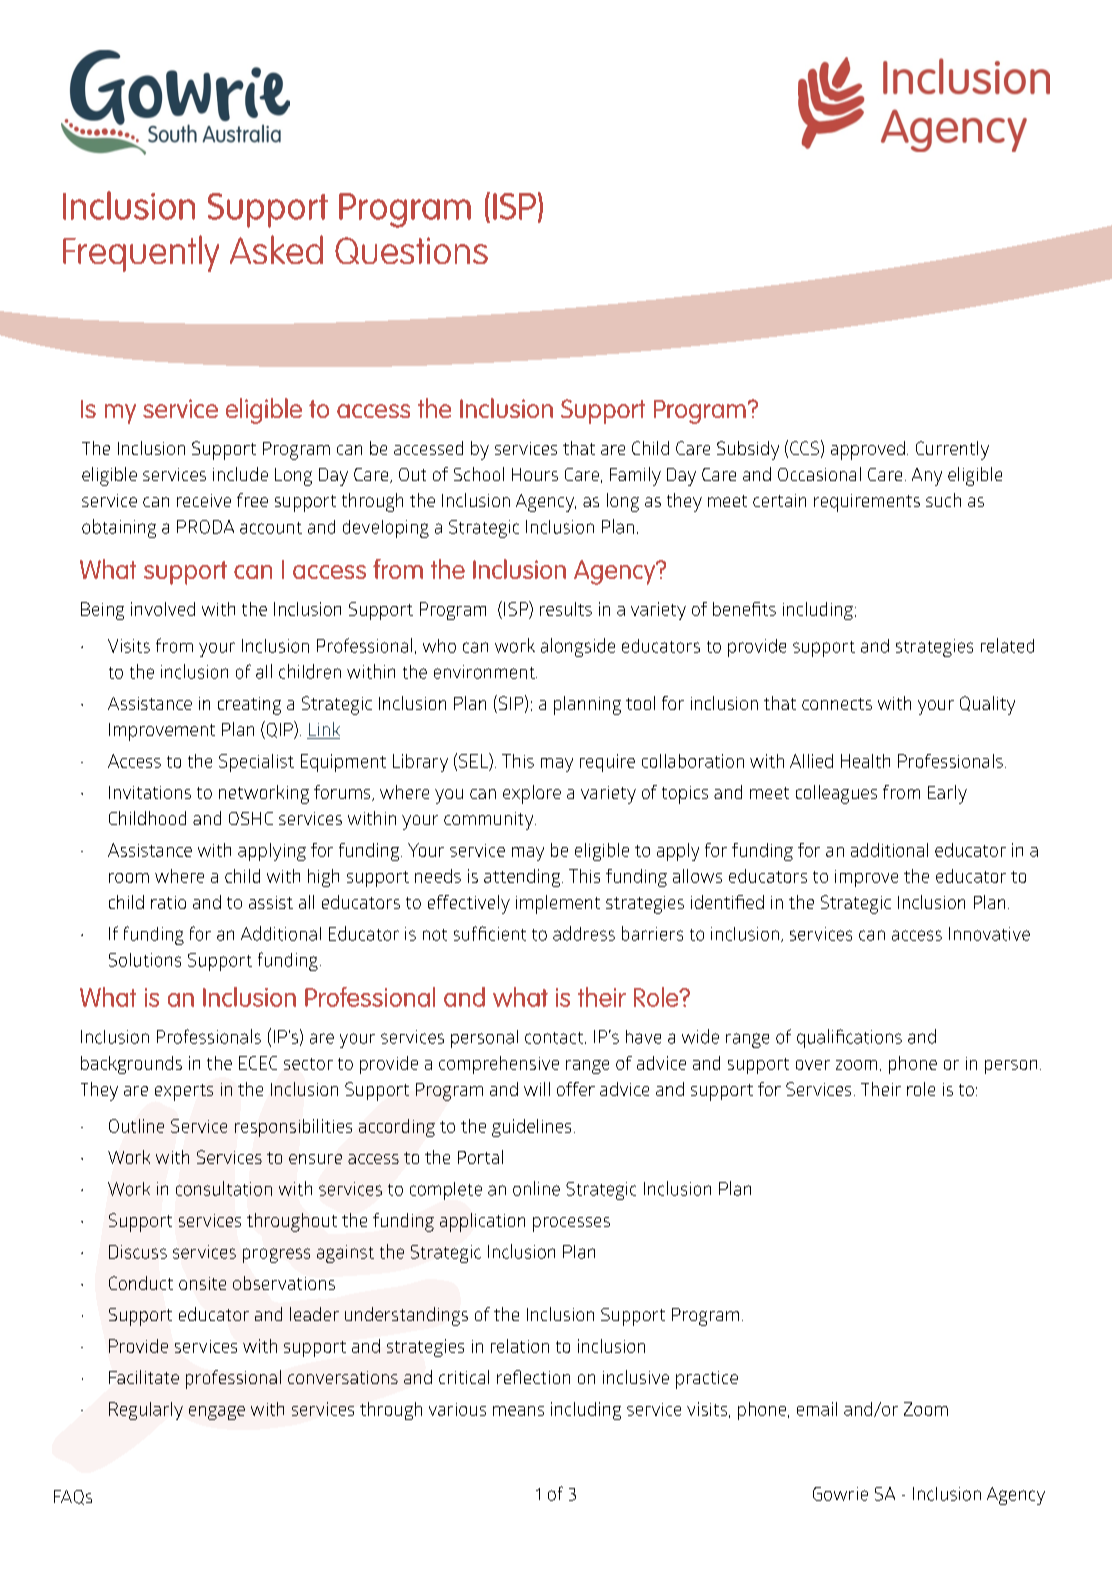 Image resolution: width=1112 pixels, height=1573 pixels. What do you see at coordinates (217, 1413) in the page?
I see `engage` at bounding box center [217, 1413].
